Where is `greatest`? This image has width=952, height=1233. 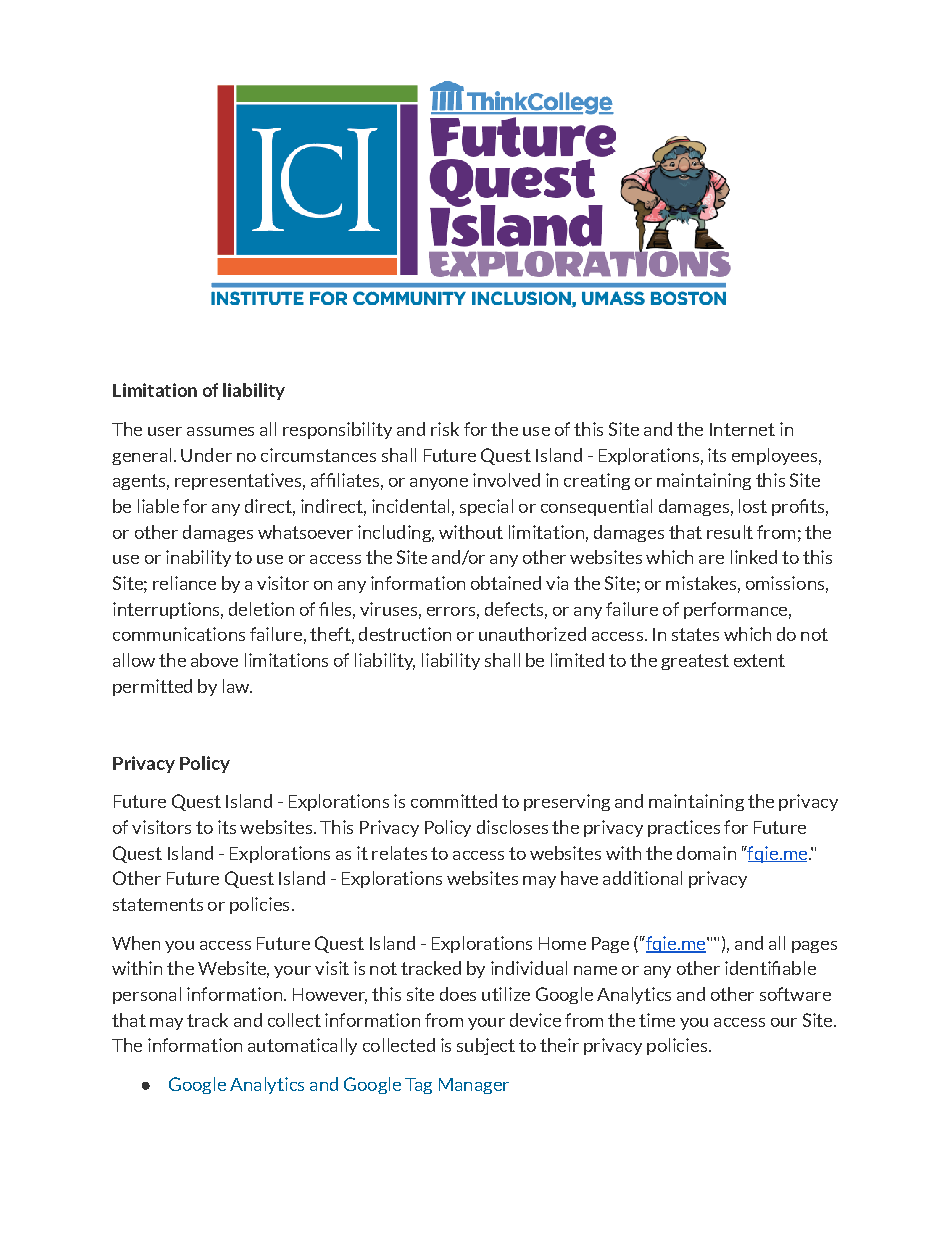
greatest is located at coordinates (695, 662).
